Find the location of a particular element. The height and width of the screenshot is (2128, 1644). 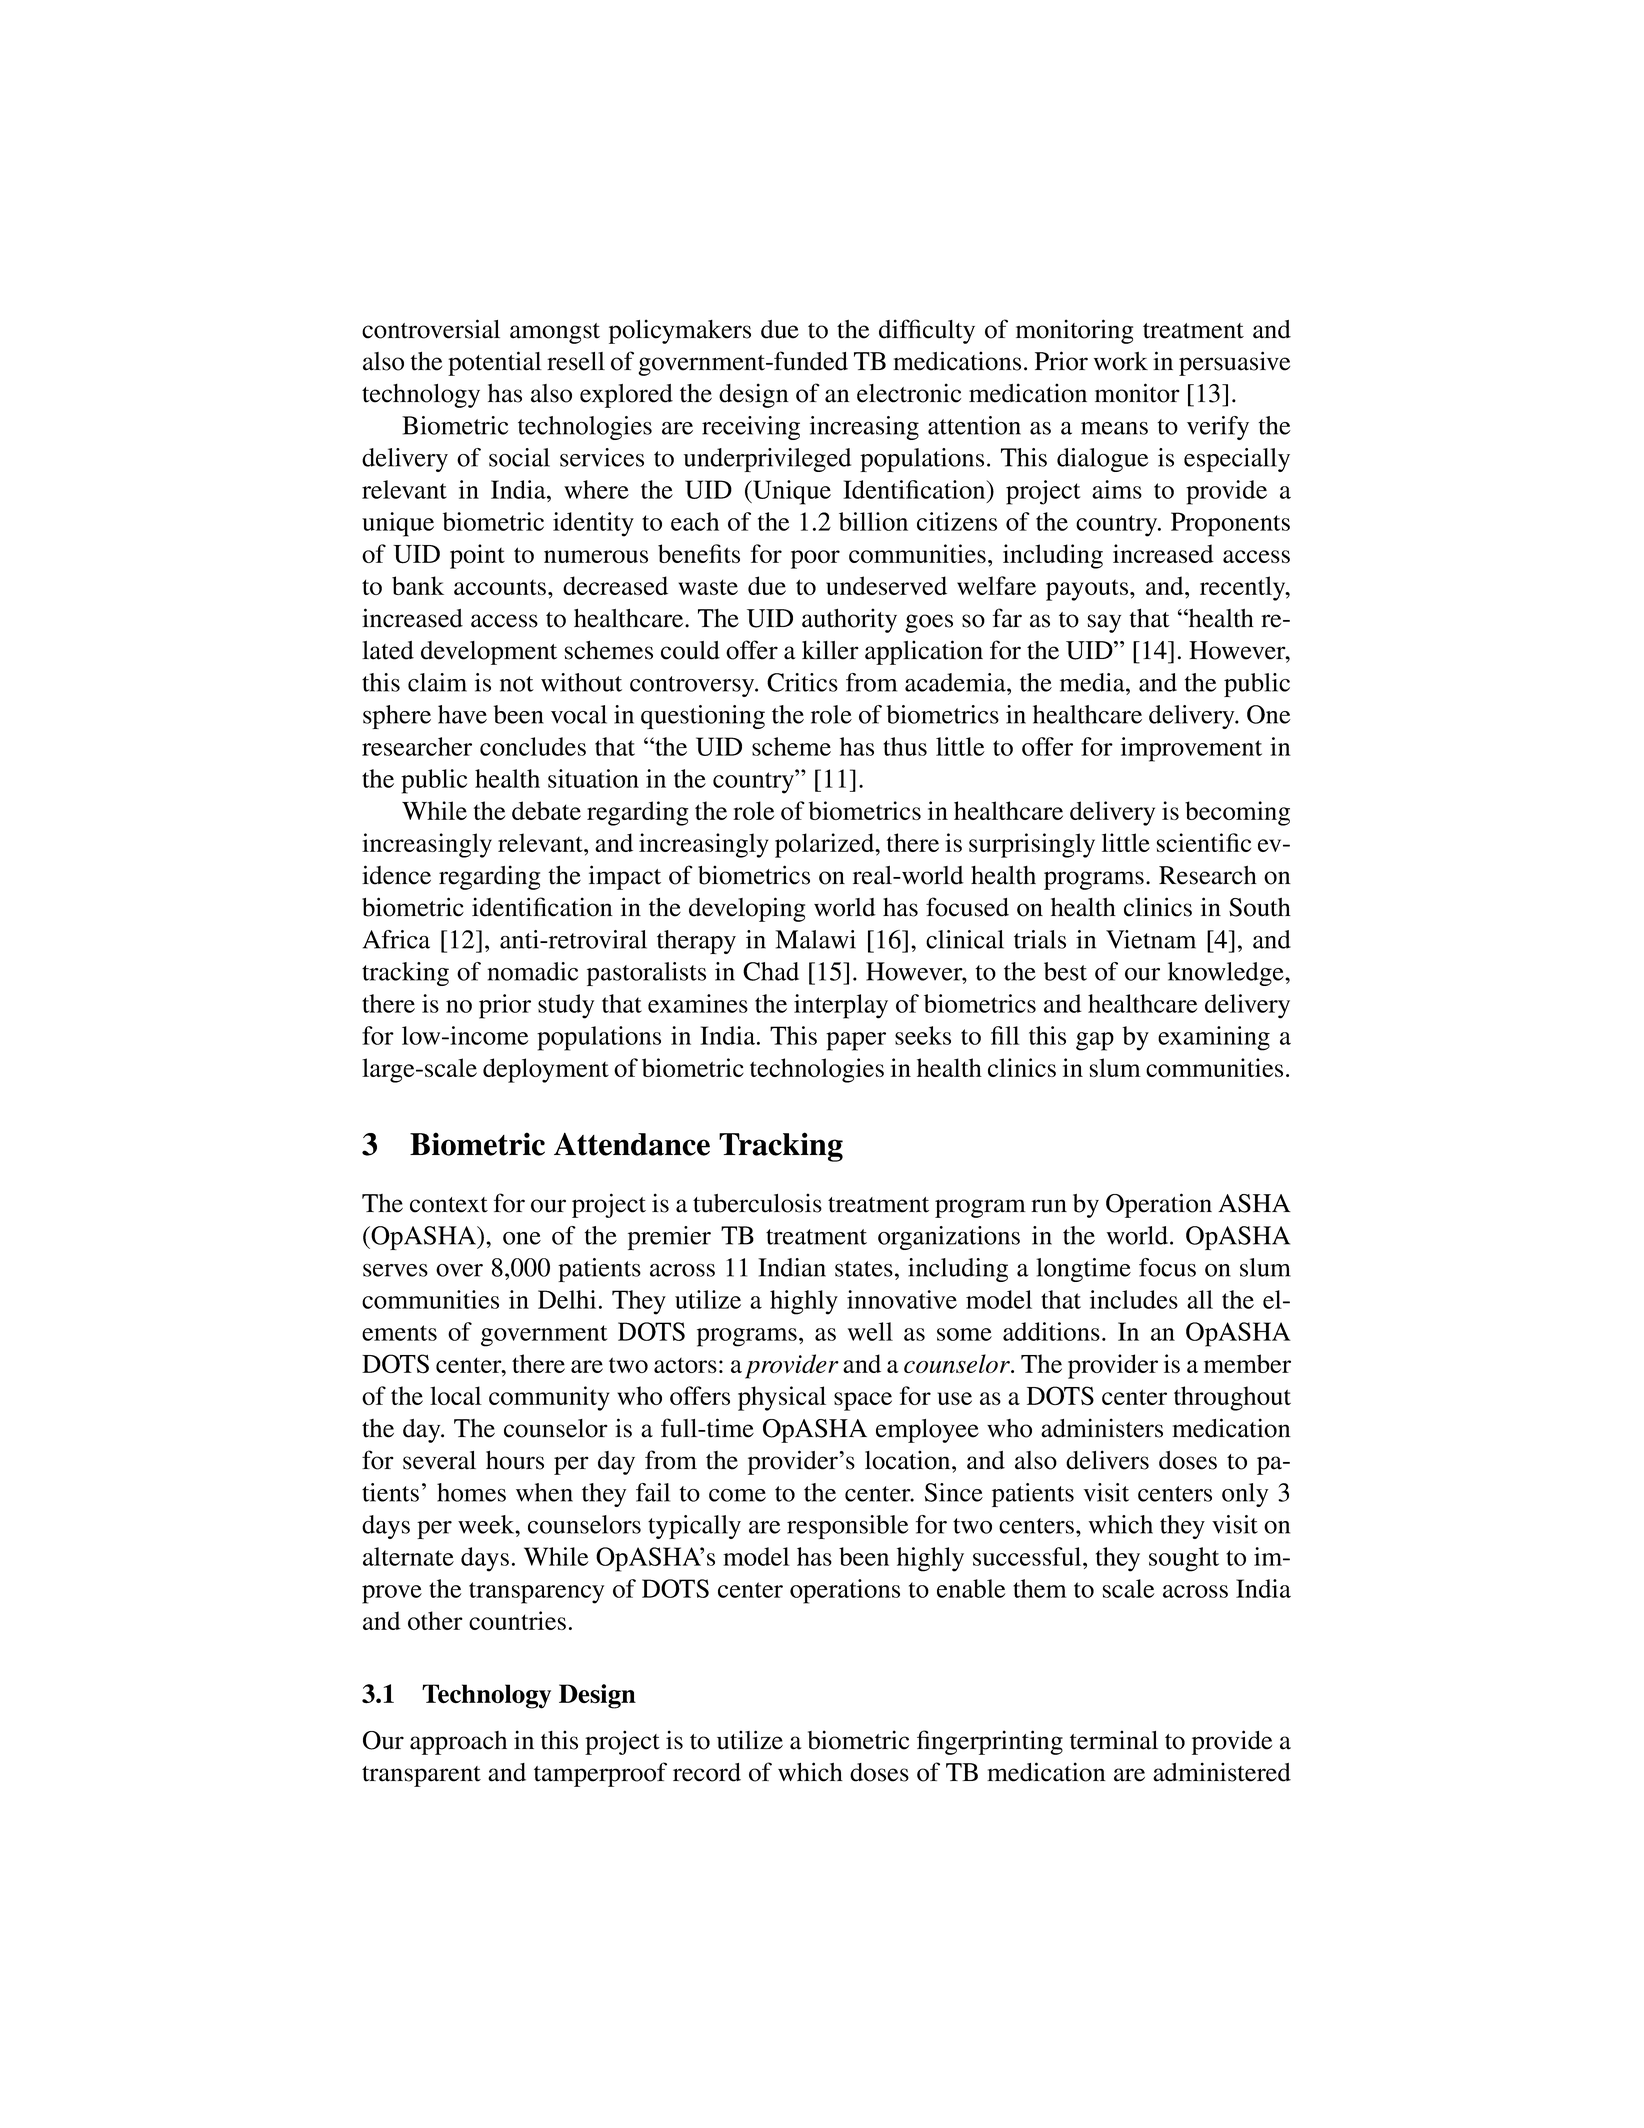

delivers is located at coordinates (1107, 1460).
